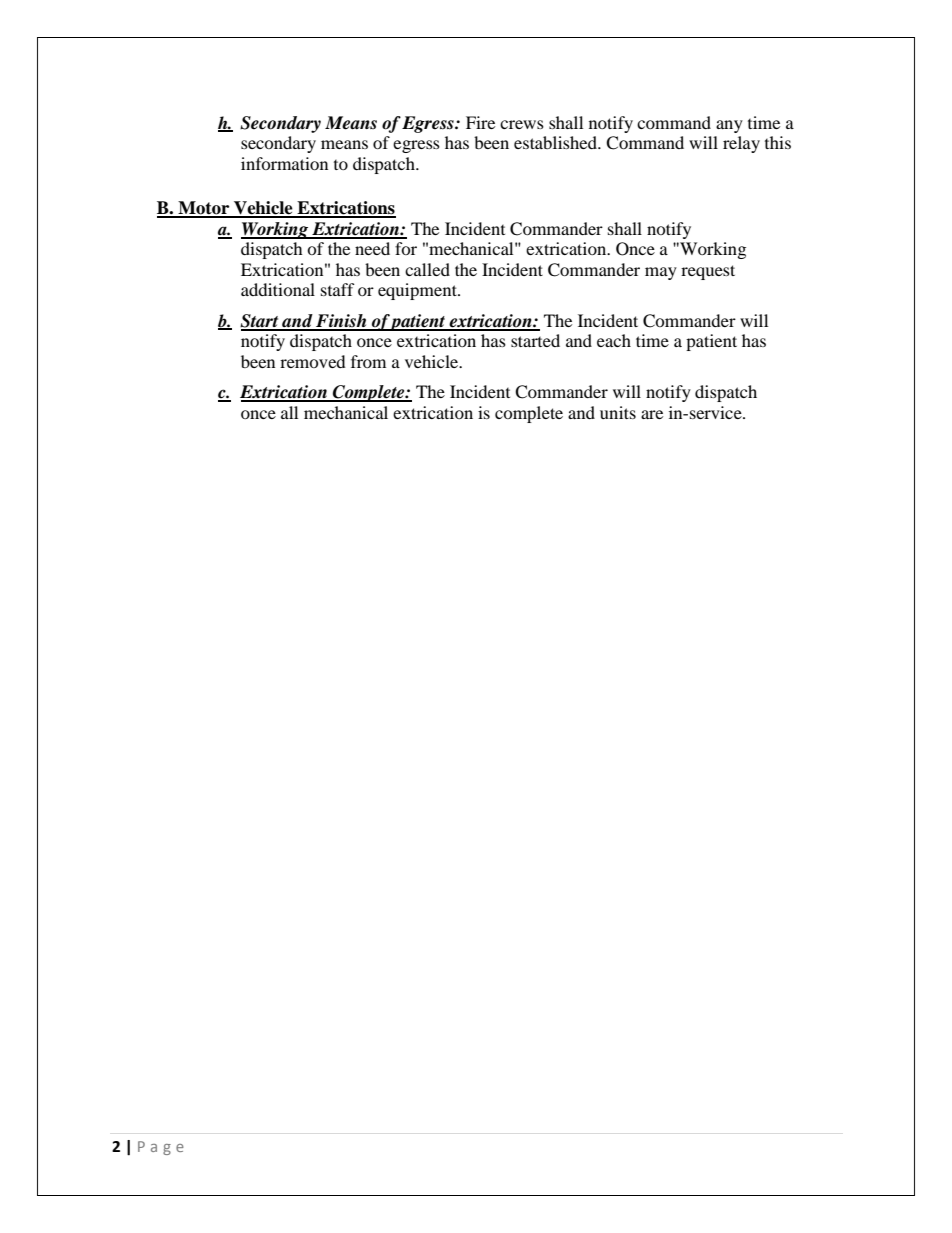  I want to click on information, so click(284, 163).
